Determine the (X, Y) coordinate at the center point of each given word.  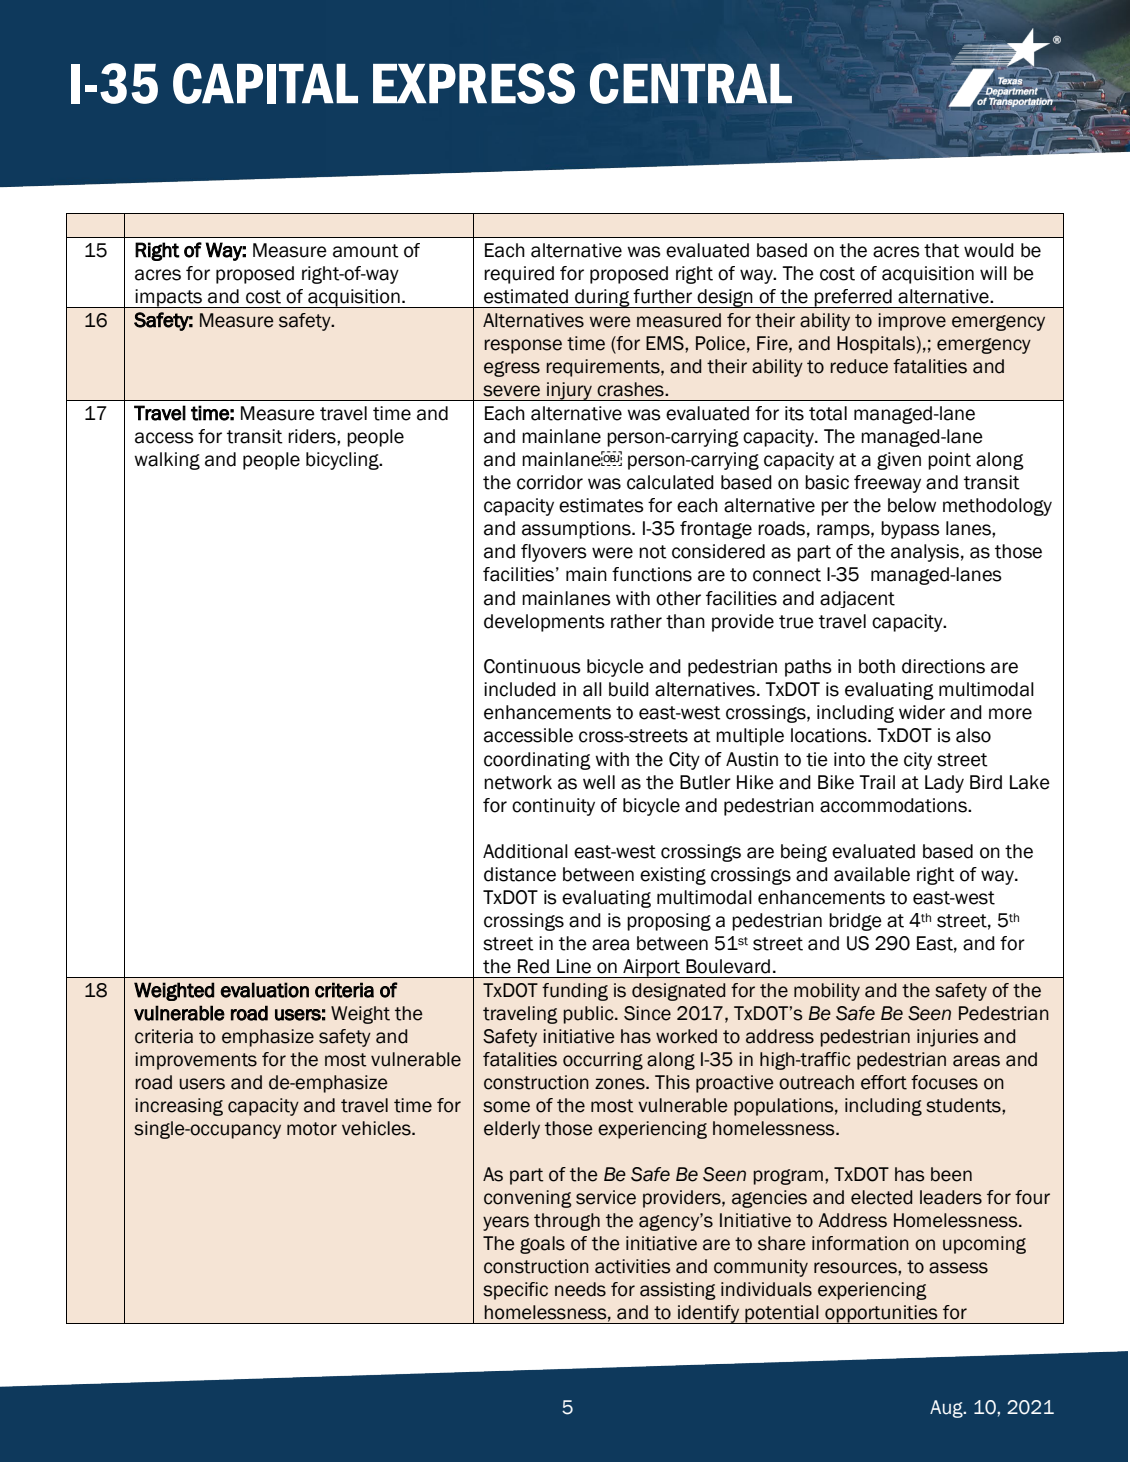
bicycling (343, 461)
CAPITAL (265, 83)
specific (515, 1291)
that (942, 250)
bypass (910, 530)
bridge (855, 922)
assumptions (577, 530)
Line (574, 966)
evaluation (264, 990)
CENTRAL (691, 83)
